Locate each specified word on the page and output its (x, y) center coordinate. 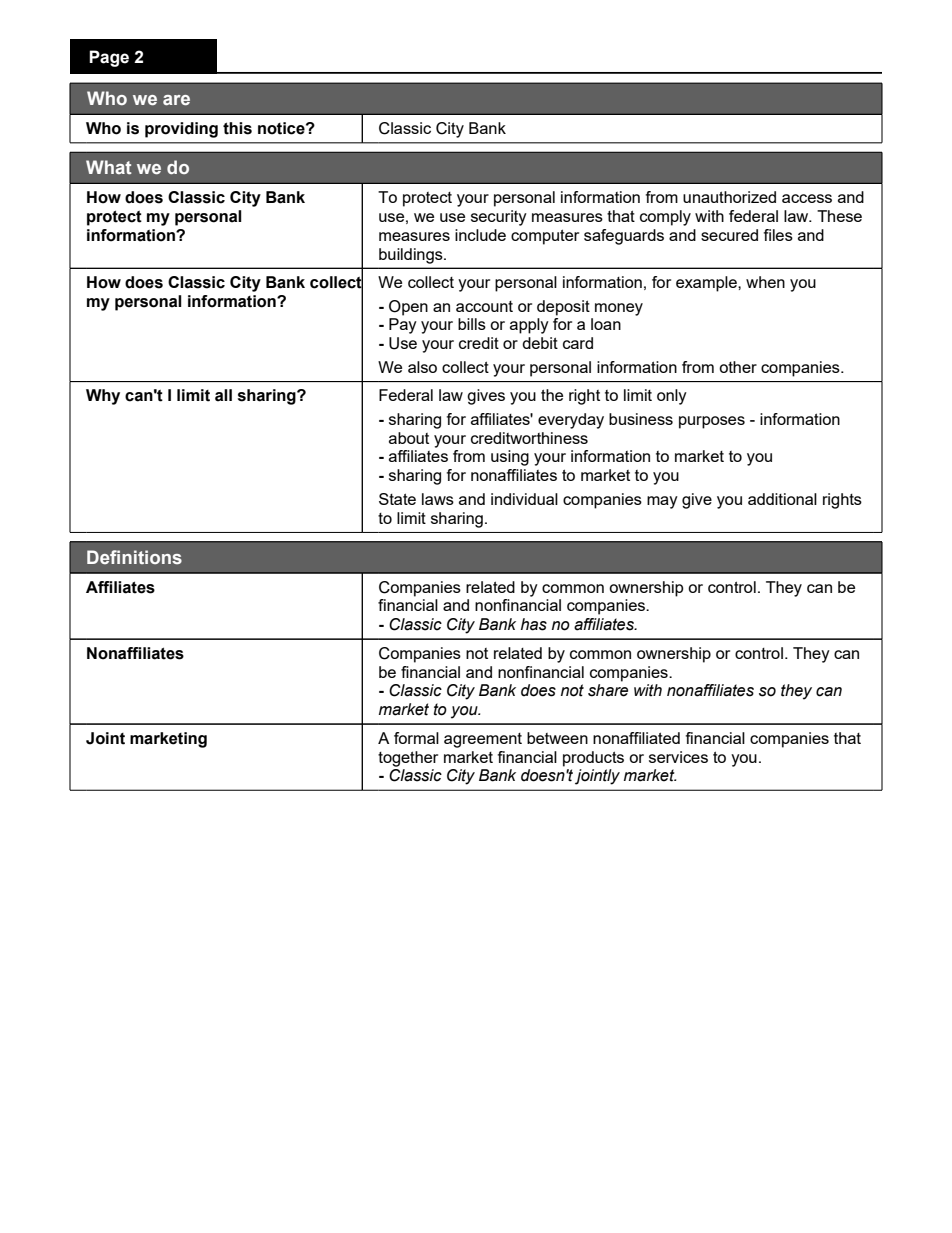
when (765, 282)
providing (181, 130)
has (534, 624)
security (499, 218)
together (408, 759)
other (738, 367)
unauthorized (729, 197)
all (223, 395)
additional (782, 499)
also (422, 367)
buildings (412, 256)
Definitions (134, 557)
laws (438, 499)
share (608, 690)
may (662, 502)
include (480, 235)
